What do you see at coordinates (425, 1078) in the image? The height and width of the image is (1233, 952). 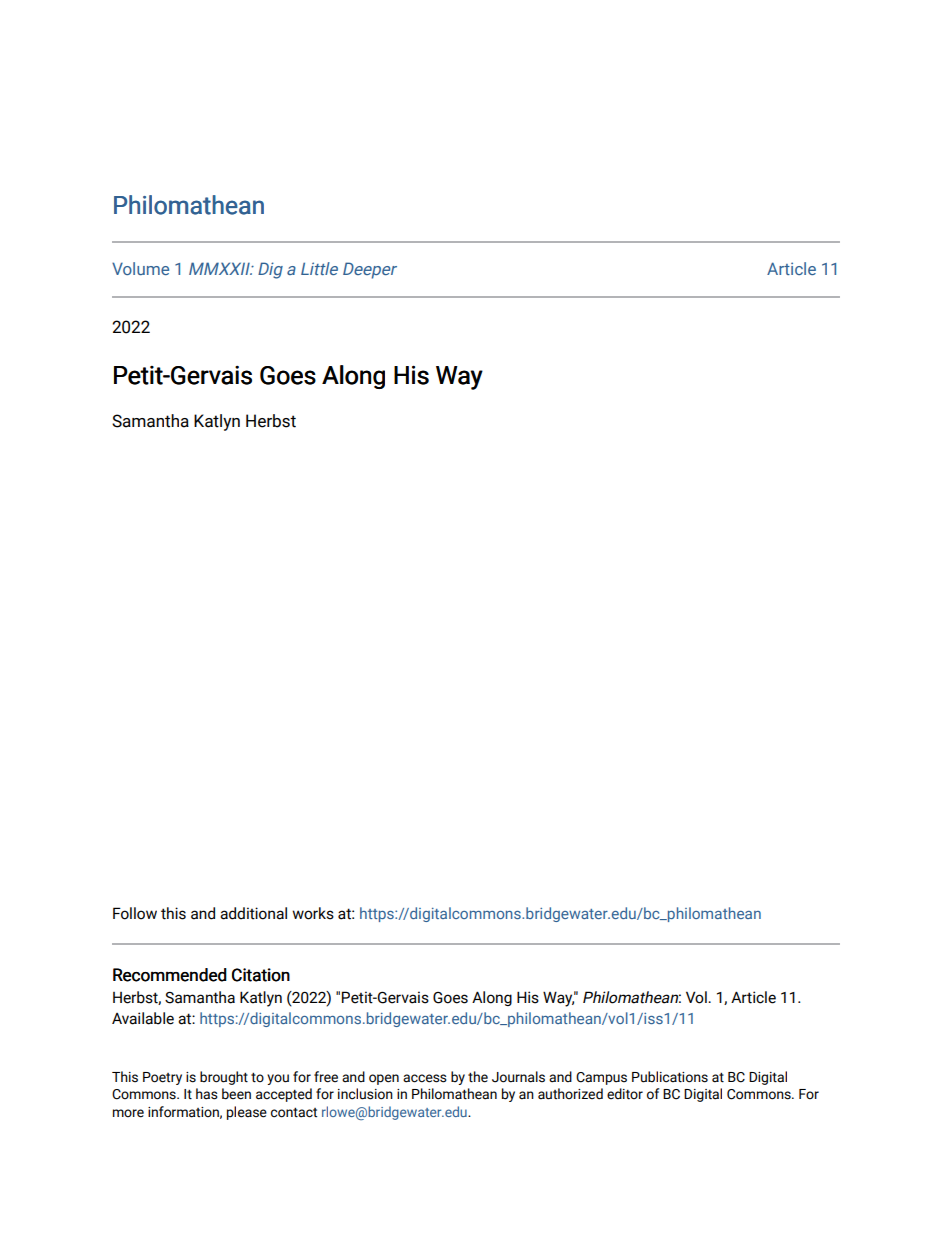 I see `access` at bounding box center [425, 1078].
